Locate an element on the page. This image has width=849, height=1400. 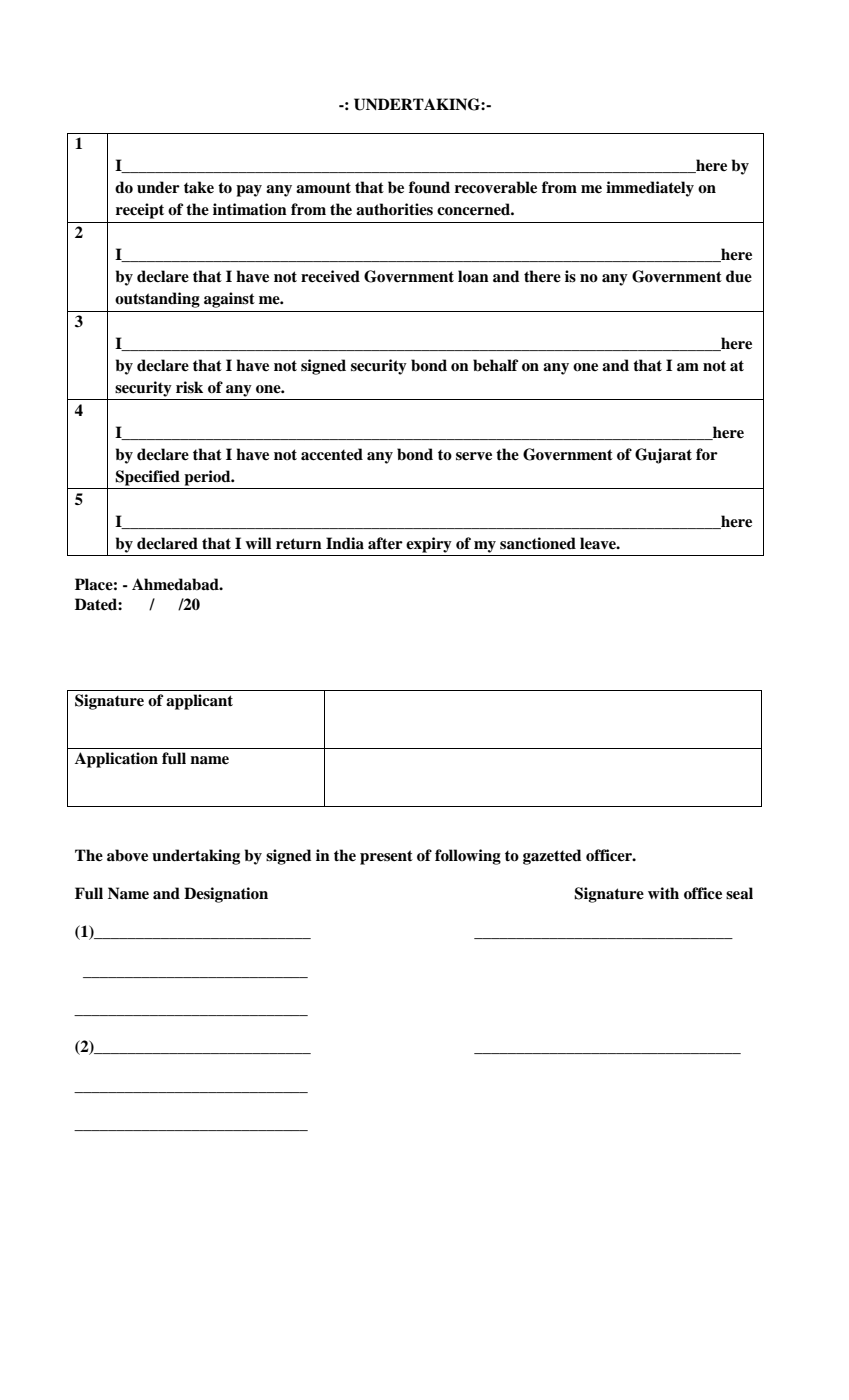
risk is located at coordinates (189, 387).
